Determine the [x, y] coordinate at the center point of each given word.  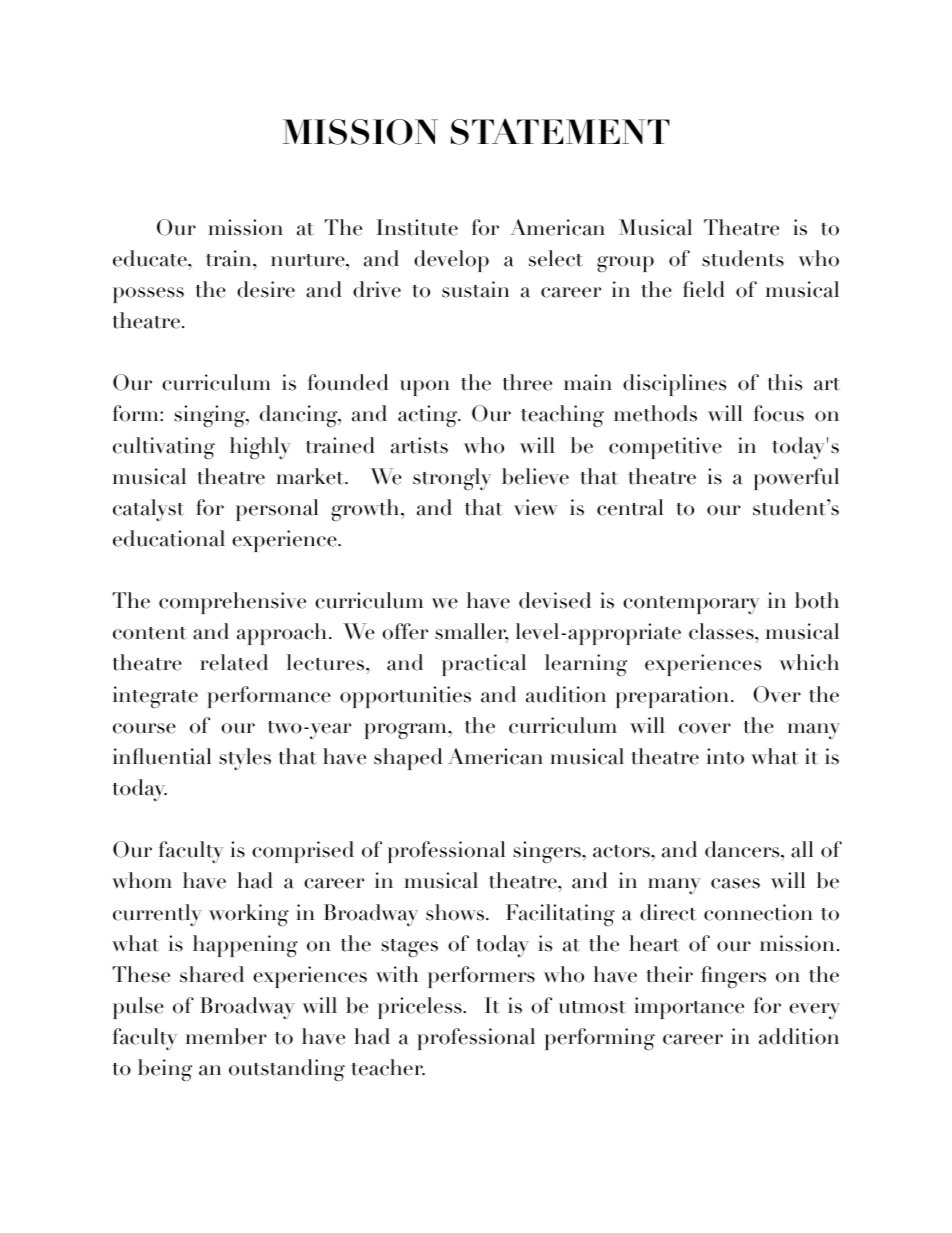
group [625, 264]
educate [151, 258]
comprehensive [232, 603]
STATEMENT [560, 131]
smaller [472, 633]
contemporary [691, 605]
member [226, 1036]
